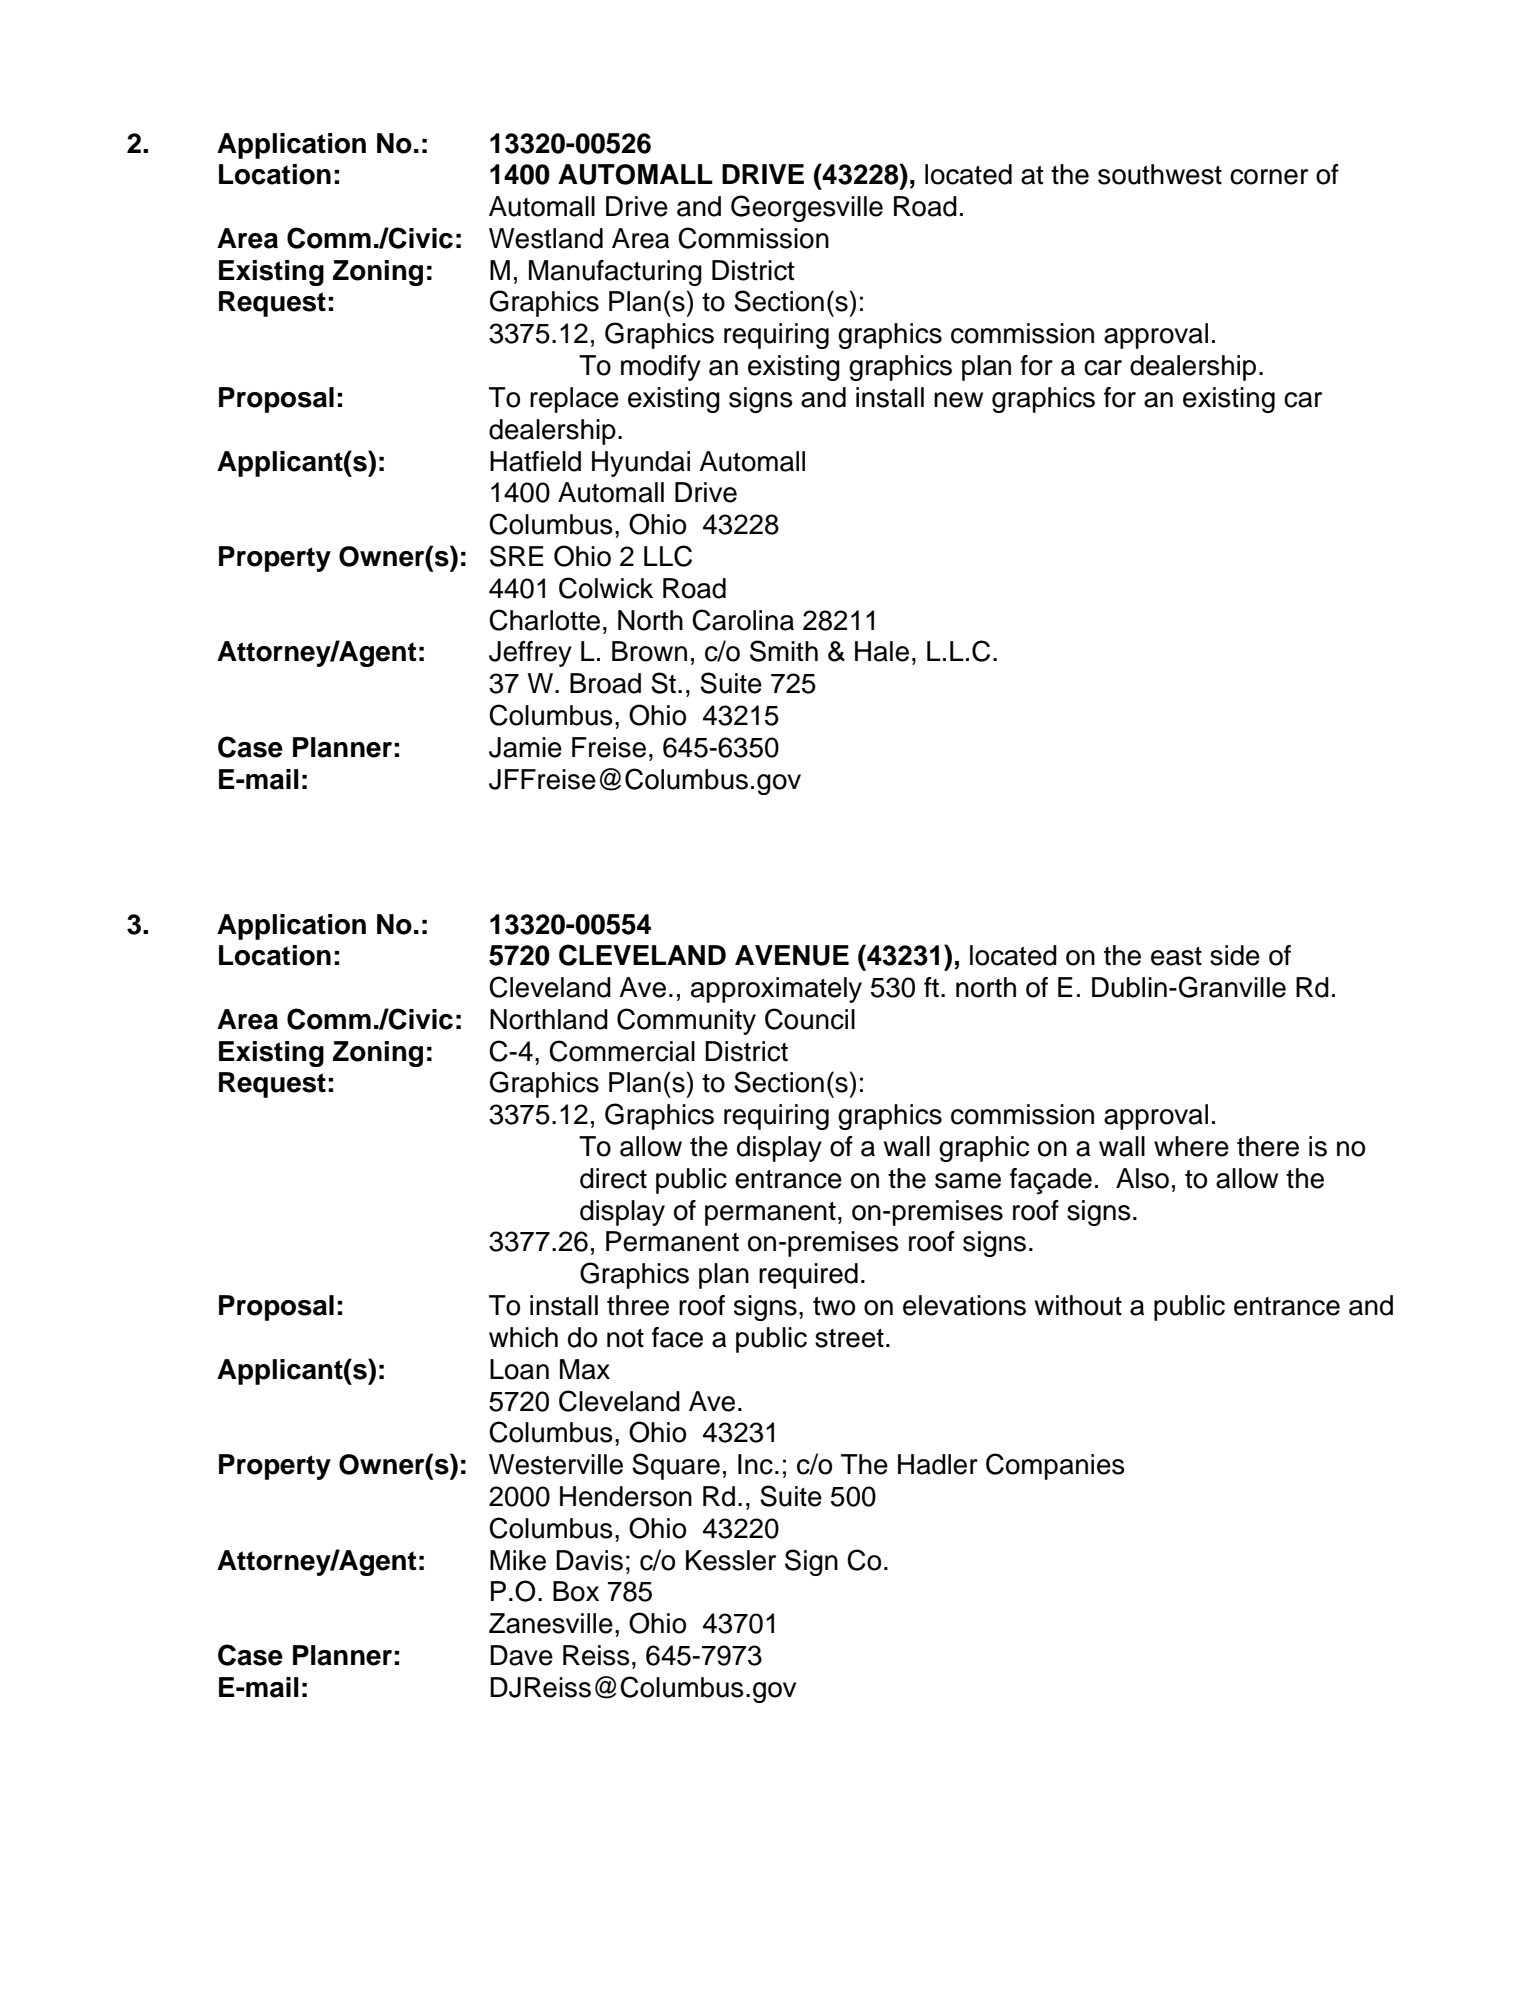 The height and width of the document is (1992, 1539). Describe the element at coordinates (1176, 956) in the document. I see `east` at that location.
